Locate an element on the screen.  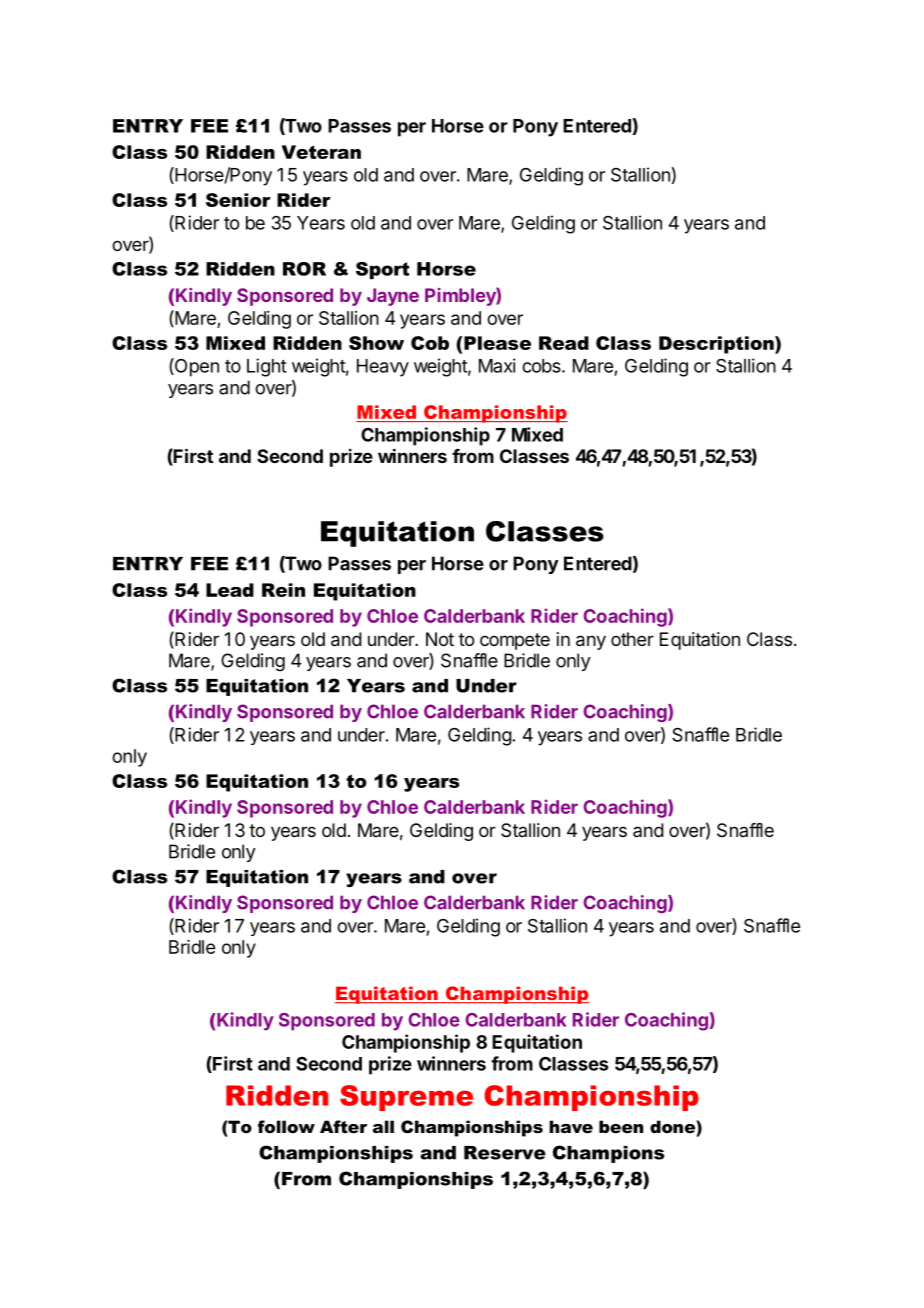
Supreme is located at coordinates (406, 1098).
